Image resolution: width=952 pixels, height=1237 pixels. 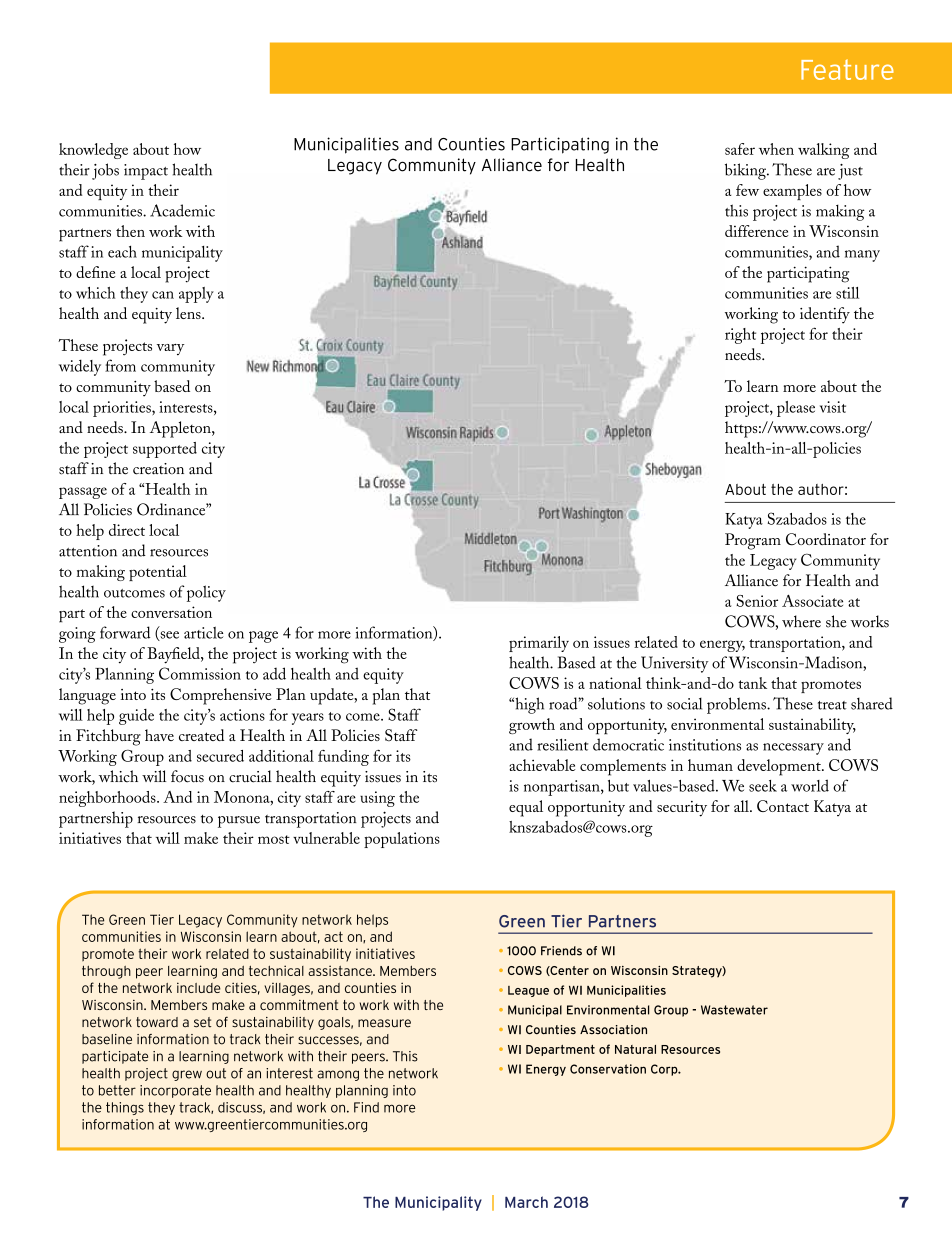 What do you see at coordinates (106, 972) in the page?
I see `through` at bounding box center [106, 972].
